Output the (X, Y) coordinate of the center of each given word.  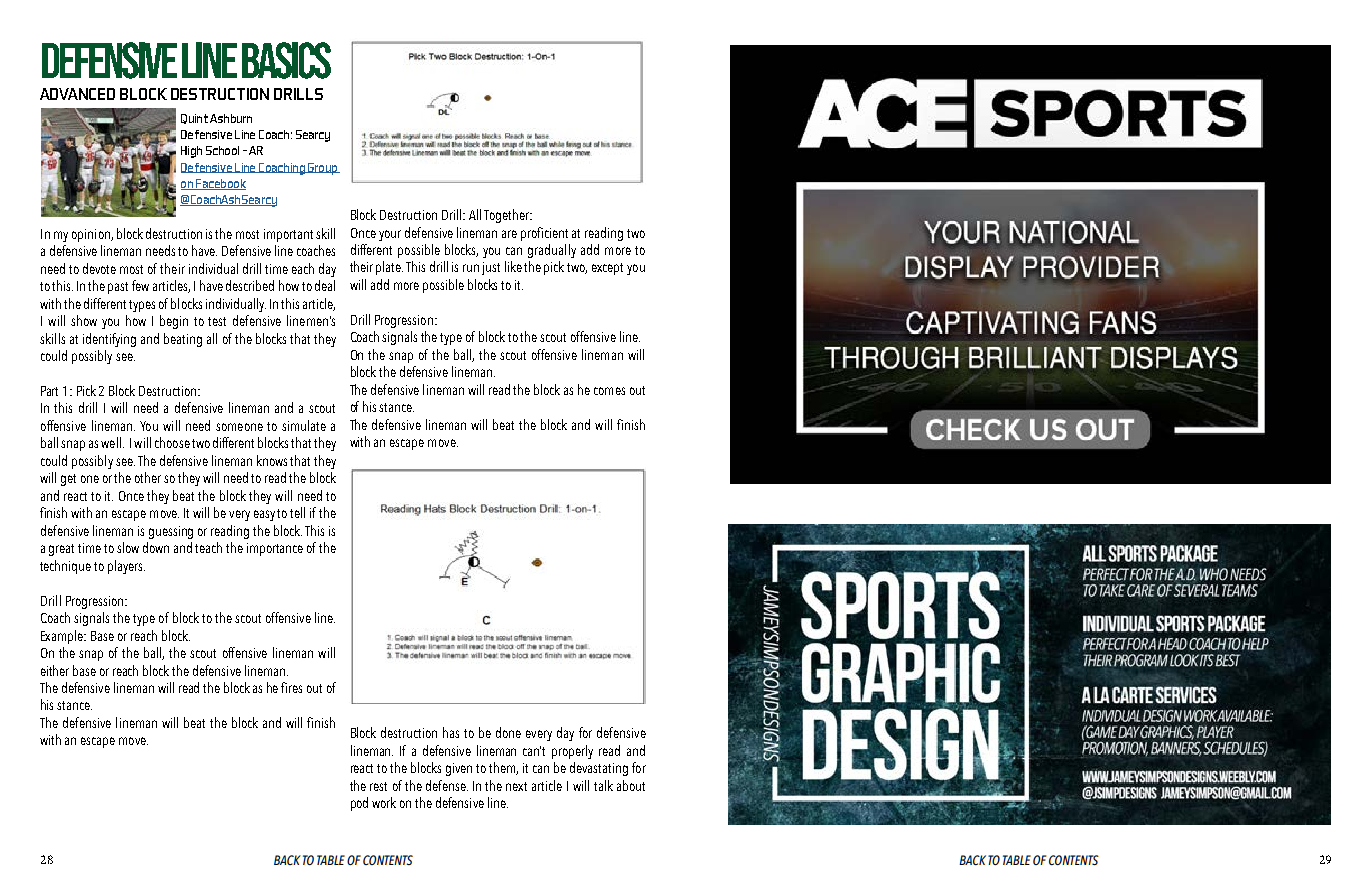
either (55, 670)
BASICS (286, 60)
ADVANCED (77, 94)
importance (275, 549)
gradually (552, 251)
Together (507, 216)
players (126, 567)
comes (609, 391)
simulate (304, 425)
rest (378, 786)
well (111, 442)
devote (99, 268)
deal (325, 285)
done (508, 732)
